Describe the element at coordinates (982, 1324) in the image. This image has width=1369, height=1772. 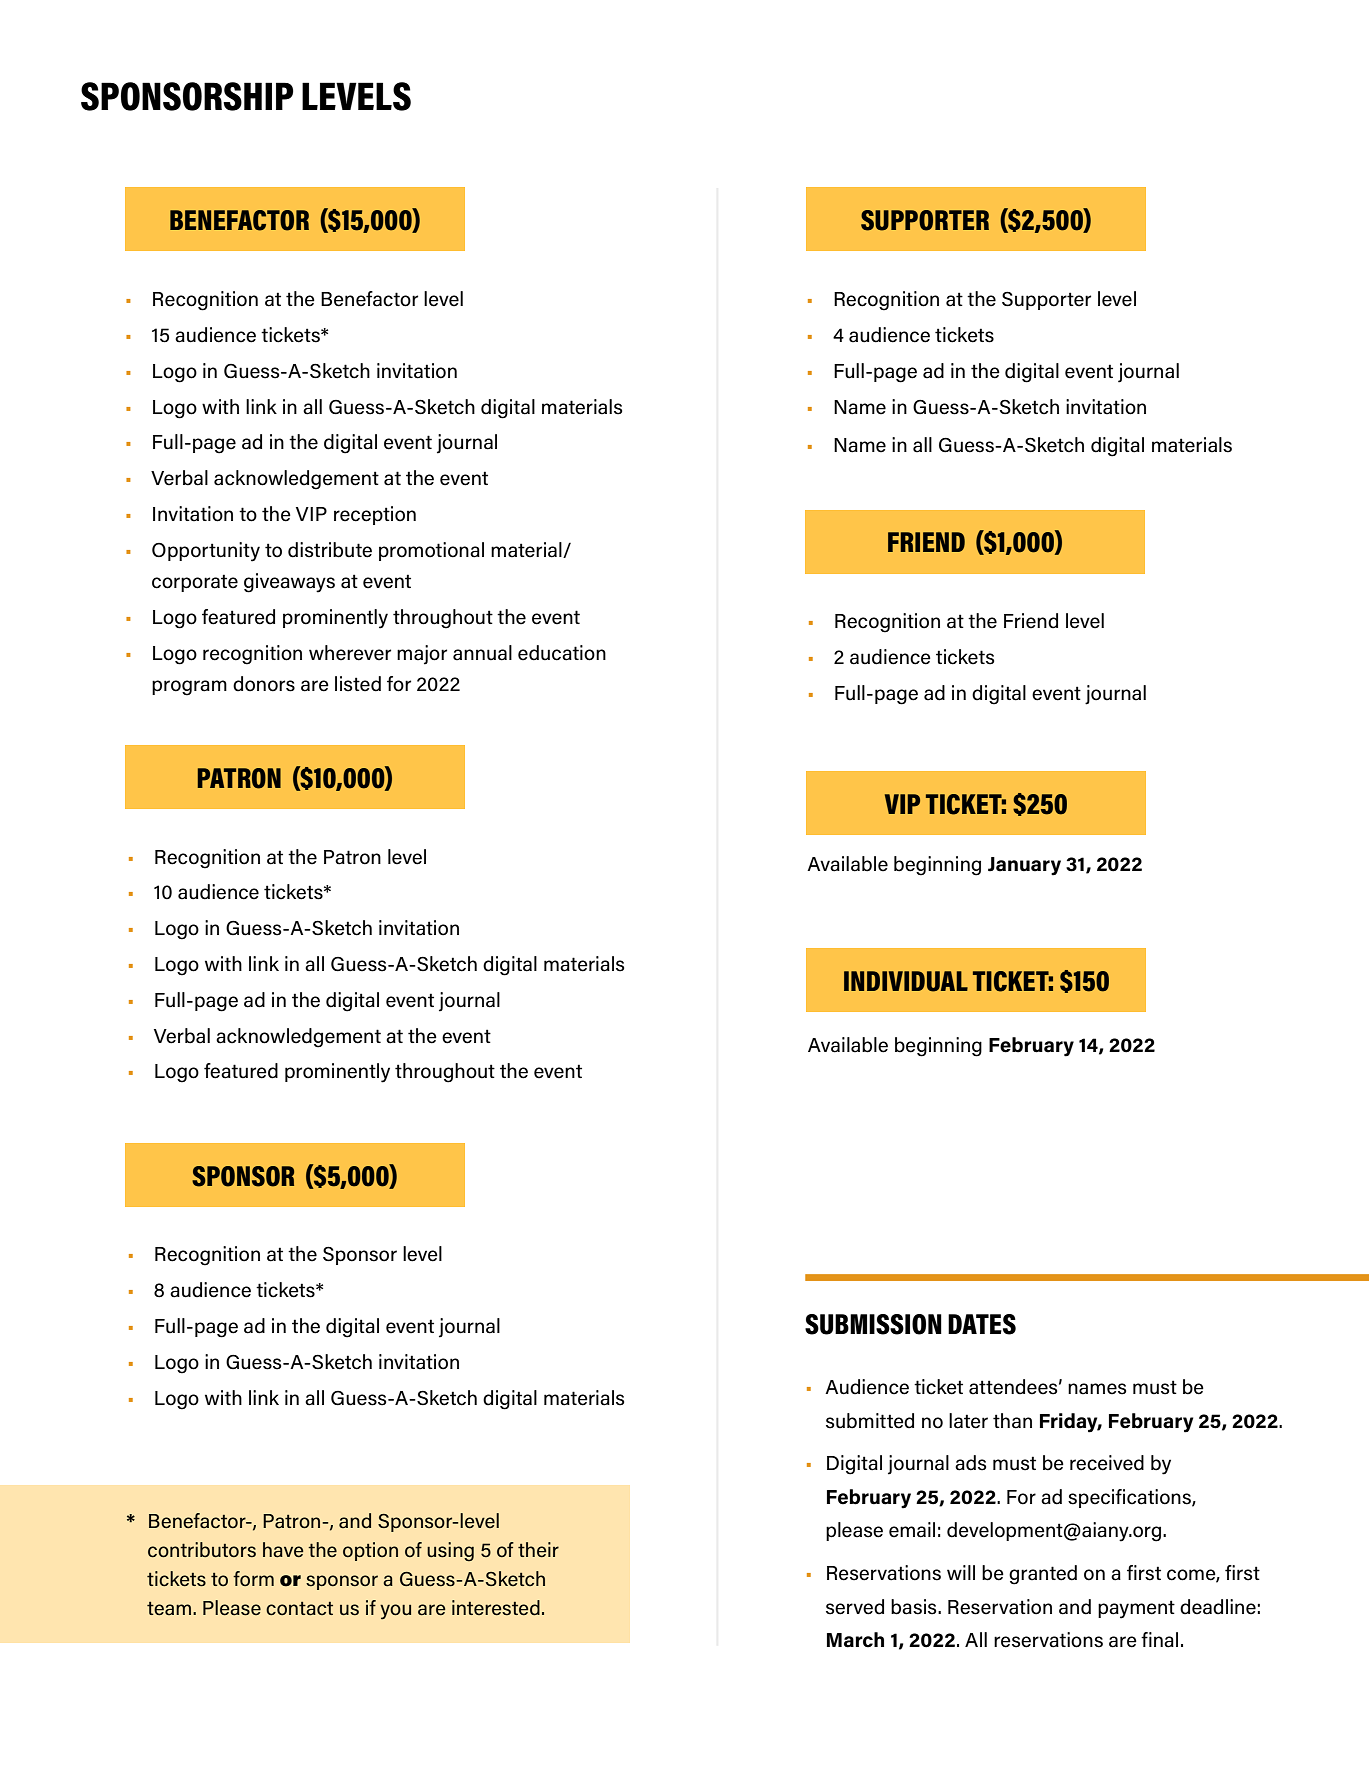
I see `DATES` at that location.
